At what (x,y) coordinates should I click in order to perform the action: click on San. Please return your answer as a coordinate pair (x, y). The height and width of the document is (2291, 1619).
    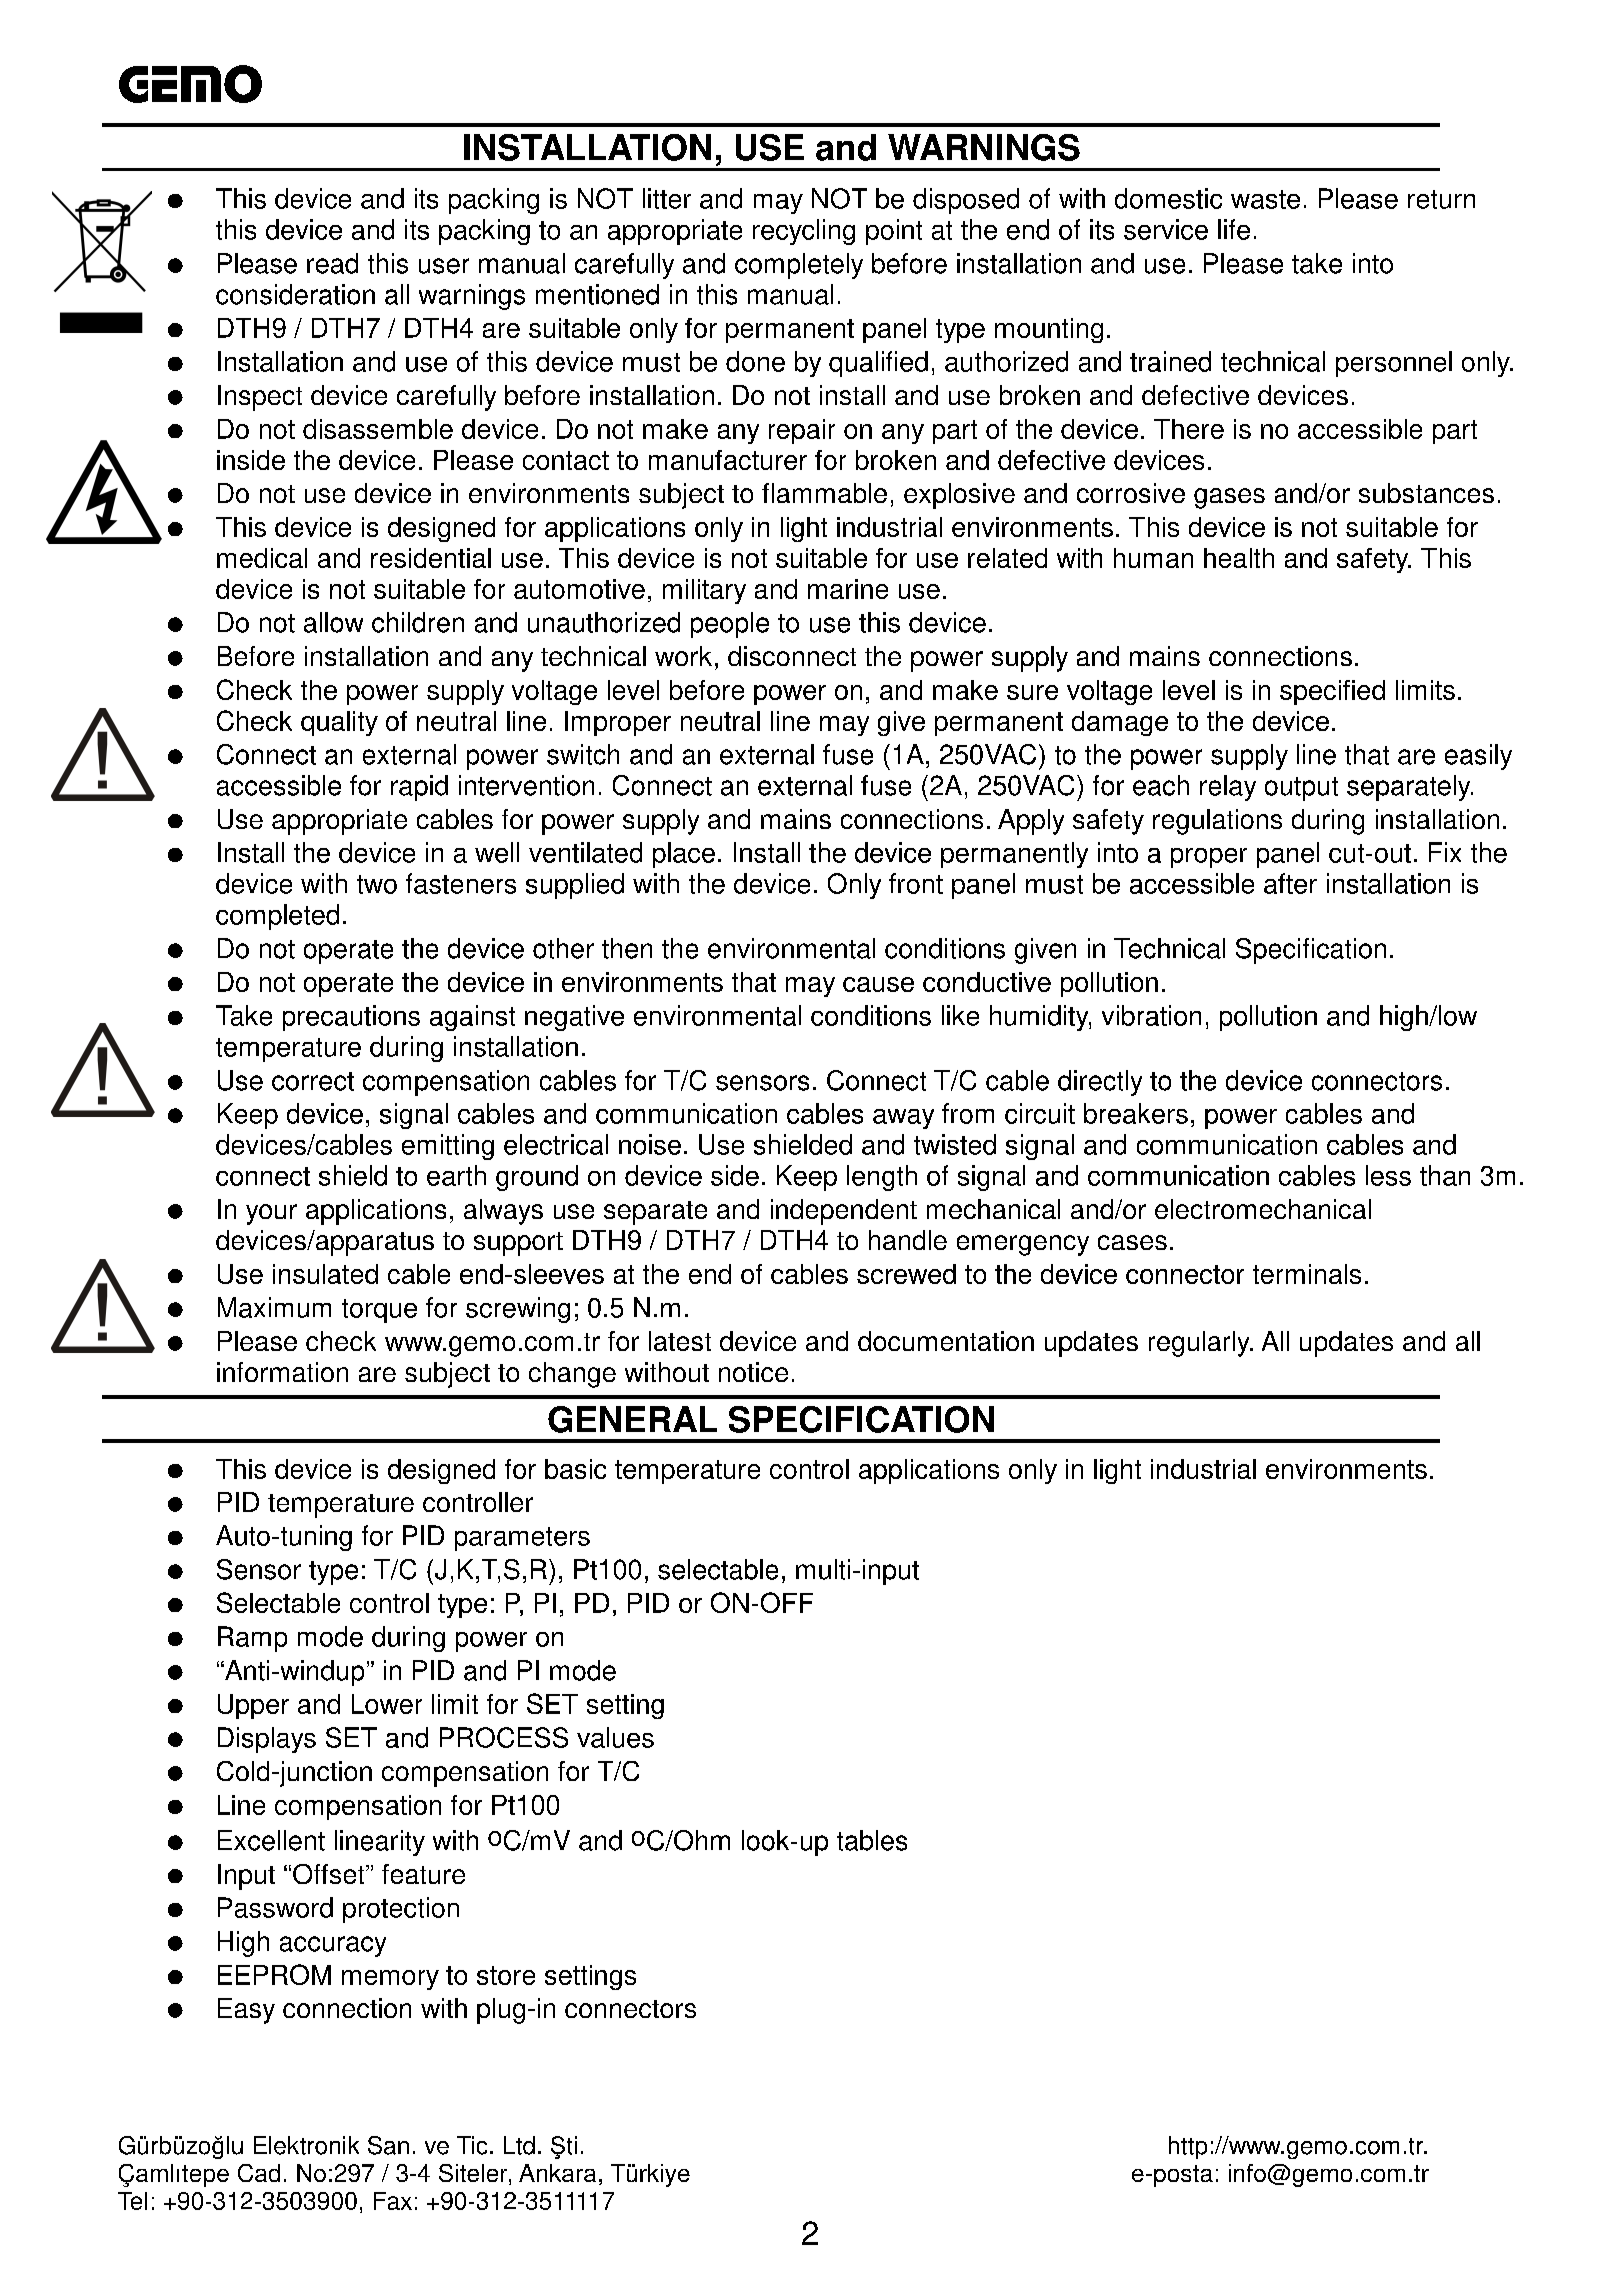
    Looking at the image, I should click on (388, 2145).
